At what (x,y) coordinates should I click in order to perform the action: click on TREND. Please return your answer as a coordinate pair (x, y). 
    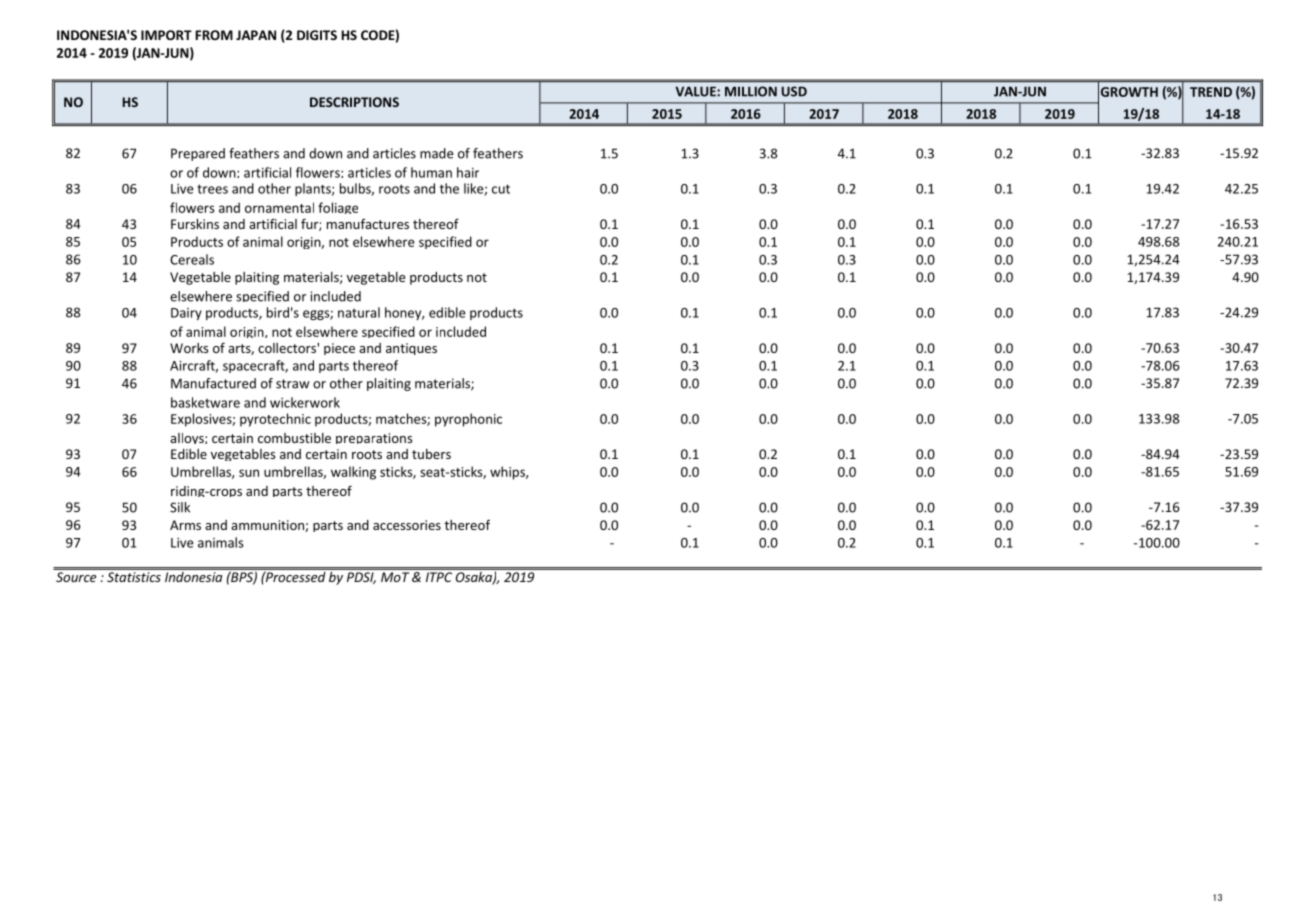
    Looking at the image, I should click on (1211, 92).
